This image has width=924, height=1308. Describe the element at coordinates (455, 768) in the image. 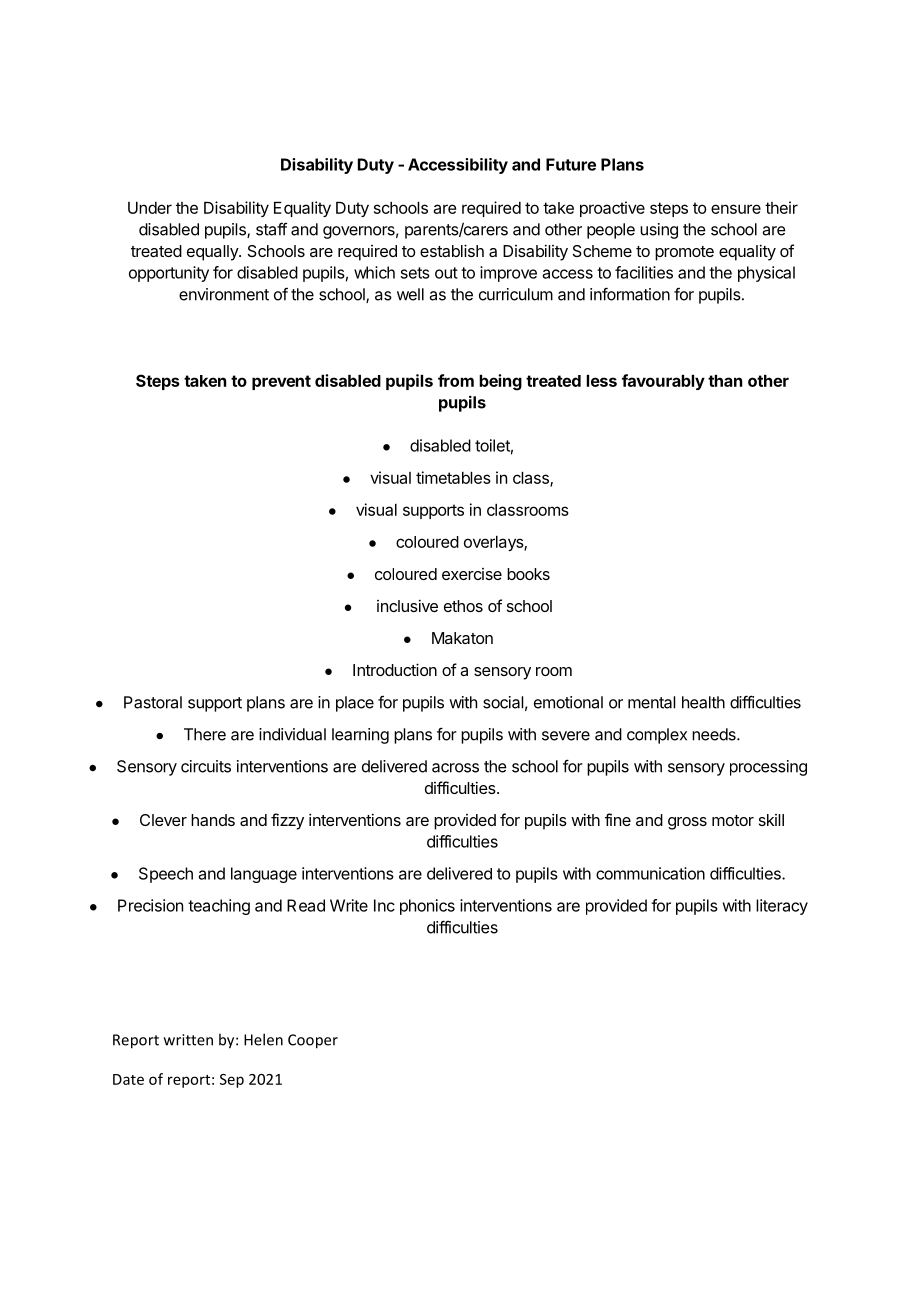

I see `across` at that location.
